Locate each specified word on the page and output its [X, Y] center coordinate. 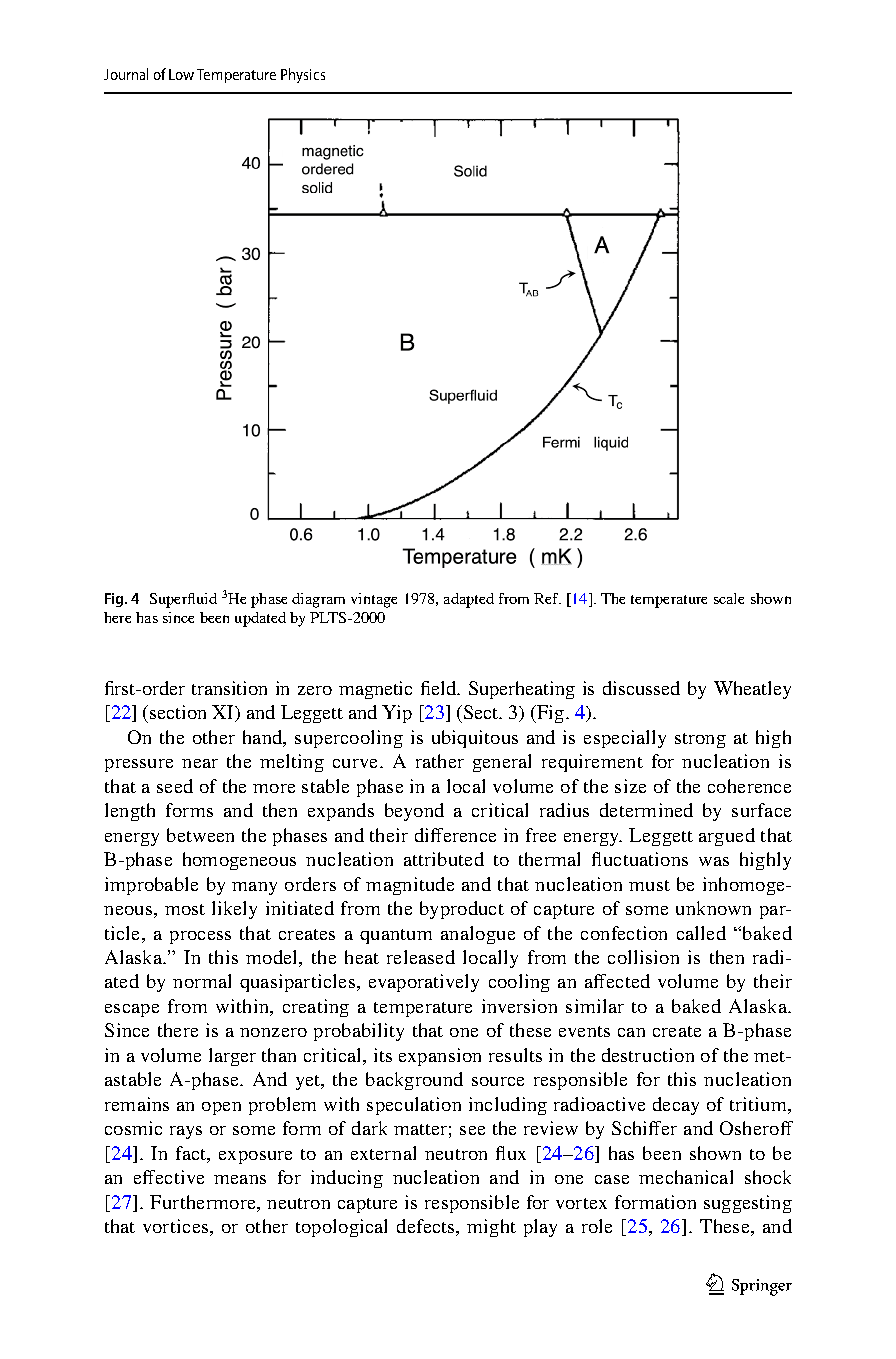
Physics [303, 75]
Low [181, 74]
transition [229, 688]
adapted [469, 600]
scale [729, 598]
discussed [641, 688]
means [240, 1179]
